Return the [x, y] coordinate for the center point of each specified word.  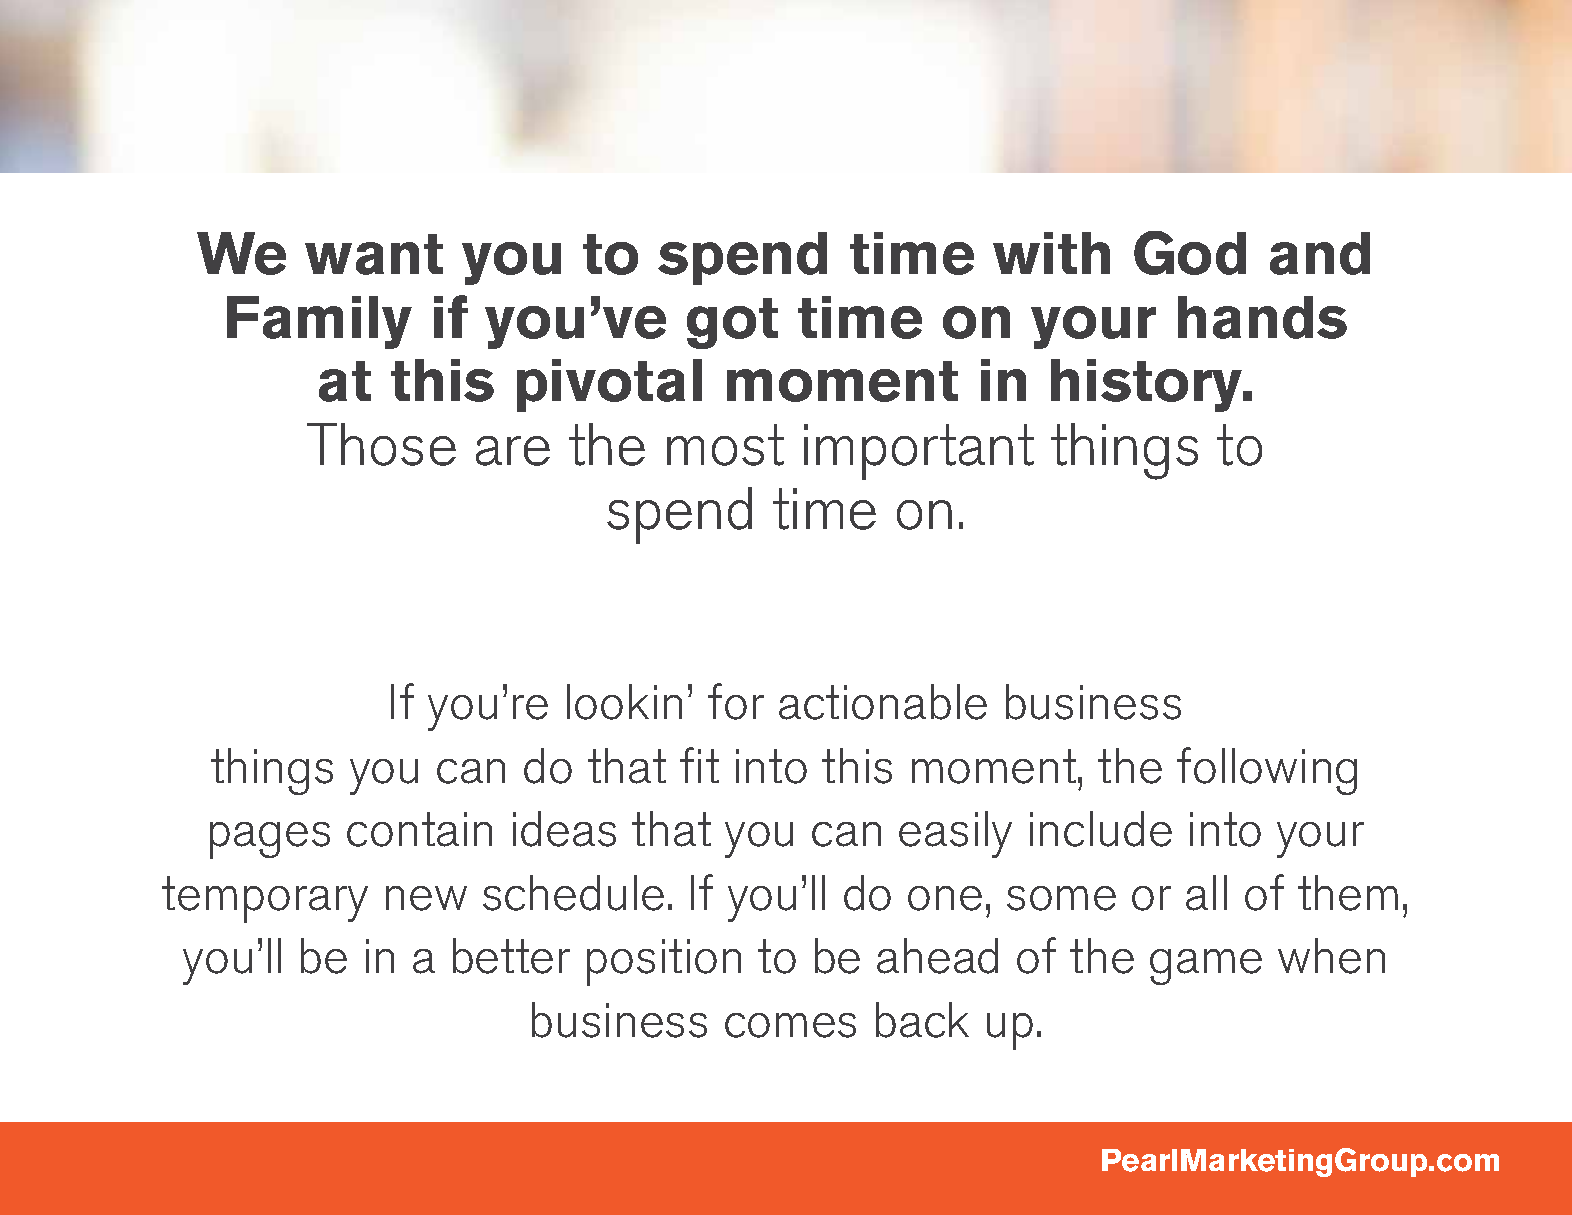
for [736, 701]
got [732, 323]
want [374, 254]
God [1190, 253]
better [511, 956]
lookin [624, 702]
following [1267, 771]
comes [790, 1025]
